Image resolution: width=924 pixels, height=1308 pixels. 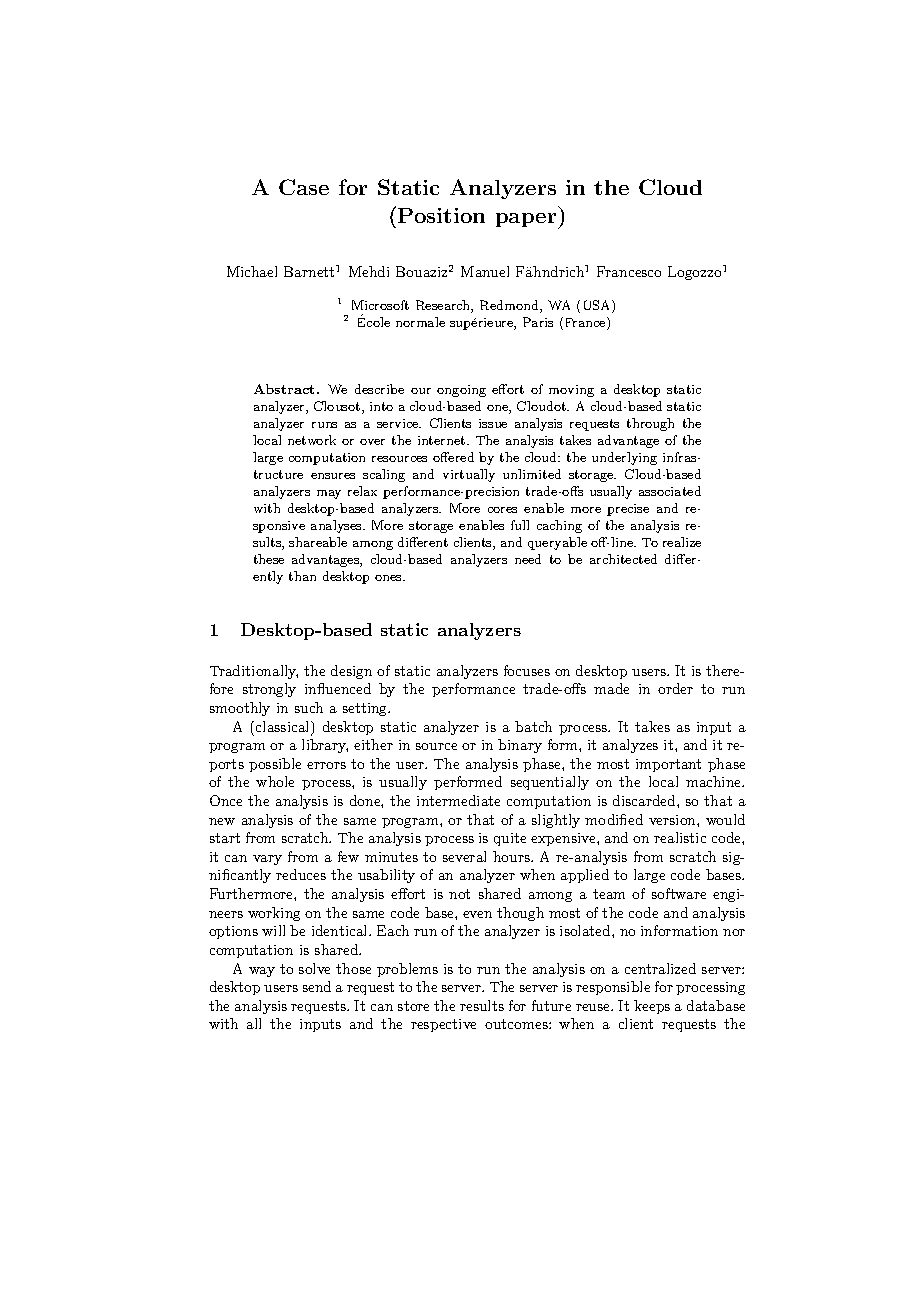 I want to click on these, so click(x=269, y=559).
